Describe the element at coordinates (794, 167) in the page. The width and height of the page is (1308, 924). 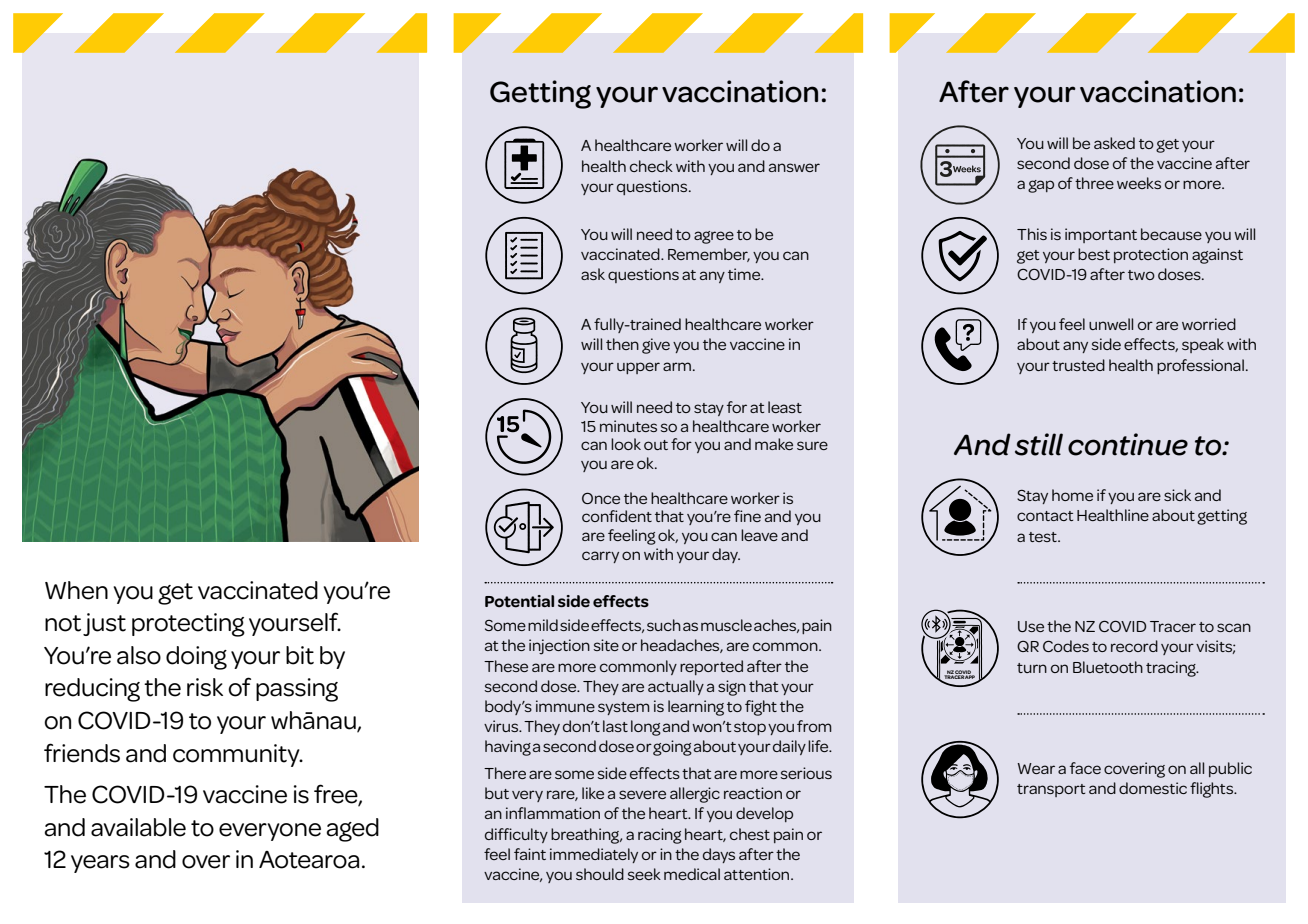
I see `answer` at that location.
